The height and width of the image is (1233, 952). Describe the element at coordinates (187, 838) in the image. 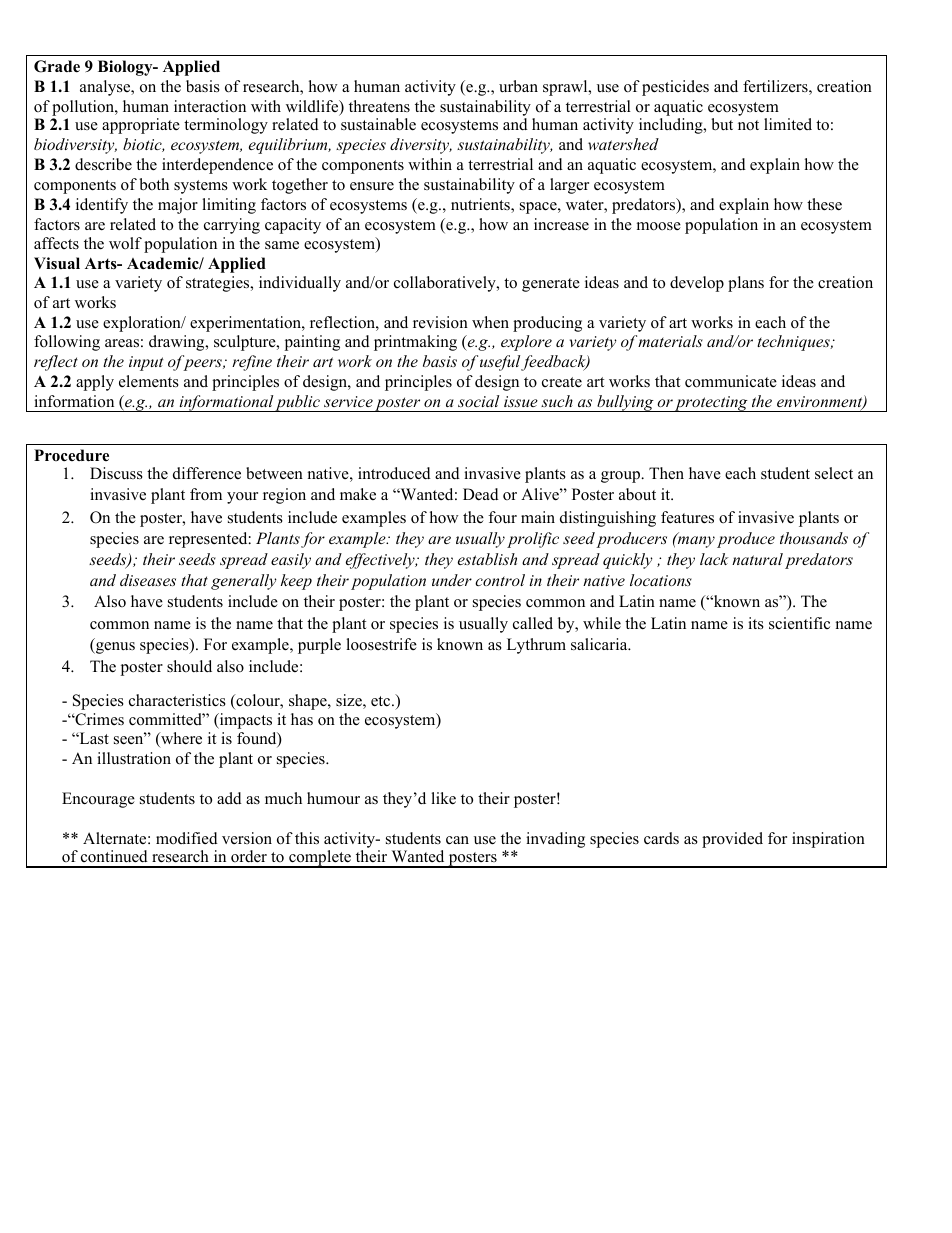

I see `modified` at that location.
